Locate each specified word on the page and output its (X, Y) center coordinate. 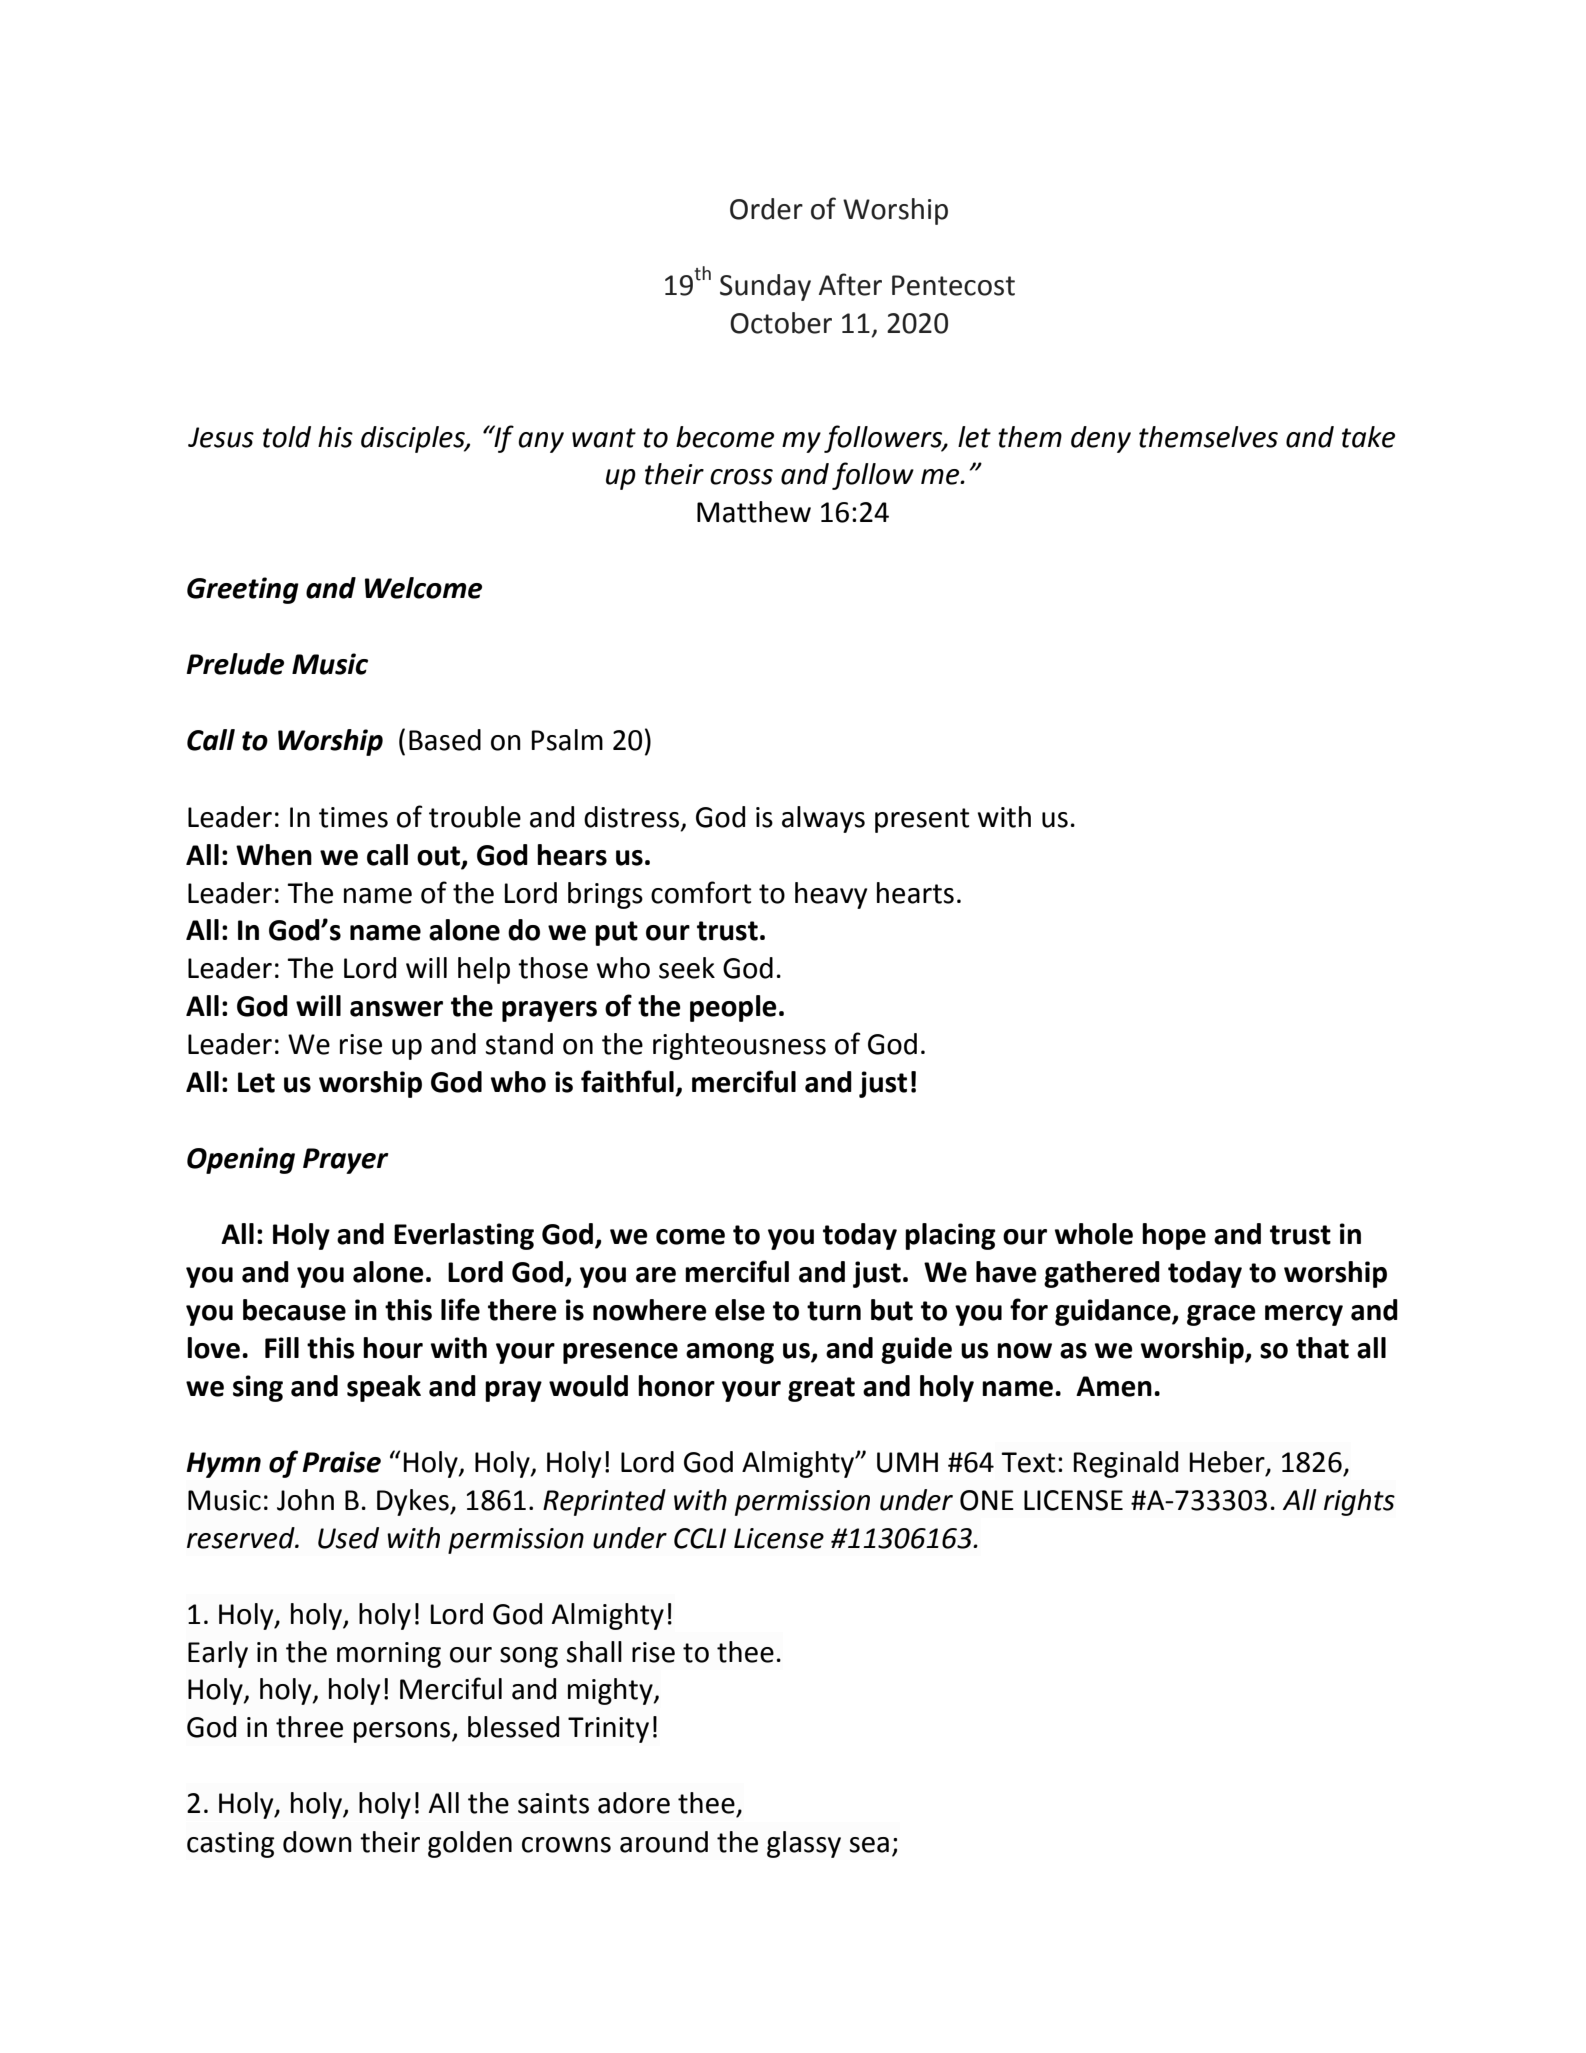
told (287, 437)
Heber (1228, 1463)
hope (1174, 1236)
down (317, 1842)
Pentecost (953, 285)
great (821, 1389)
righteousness (739, 1046)
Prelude (235, 664)
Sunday (765, 287)
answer (396, 1009)
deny (1101, 439)
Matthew (754, 512)
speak (384, 1388)
